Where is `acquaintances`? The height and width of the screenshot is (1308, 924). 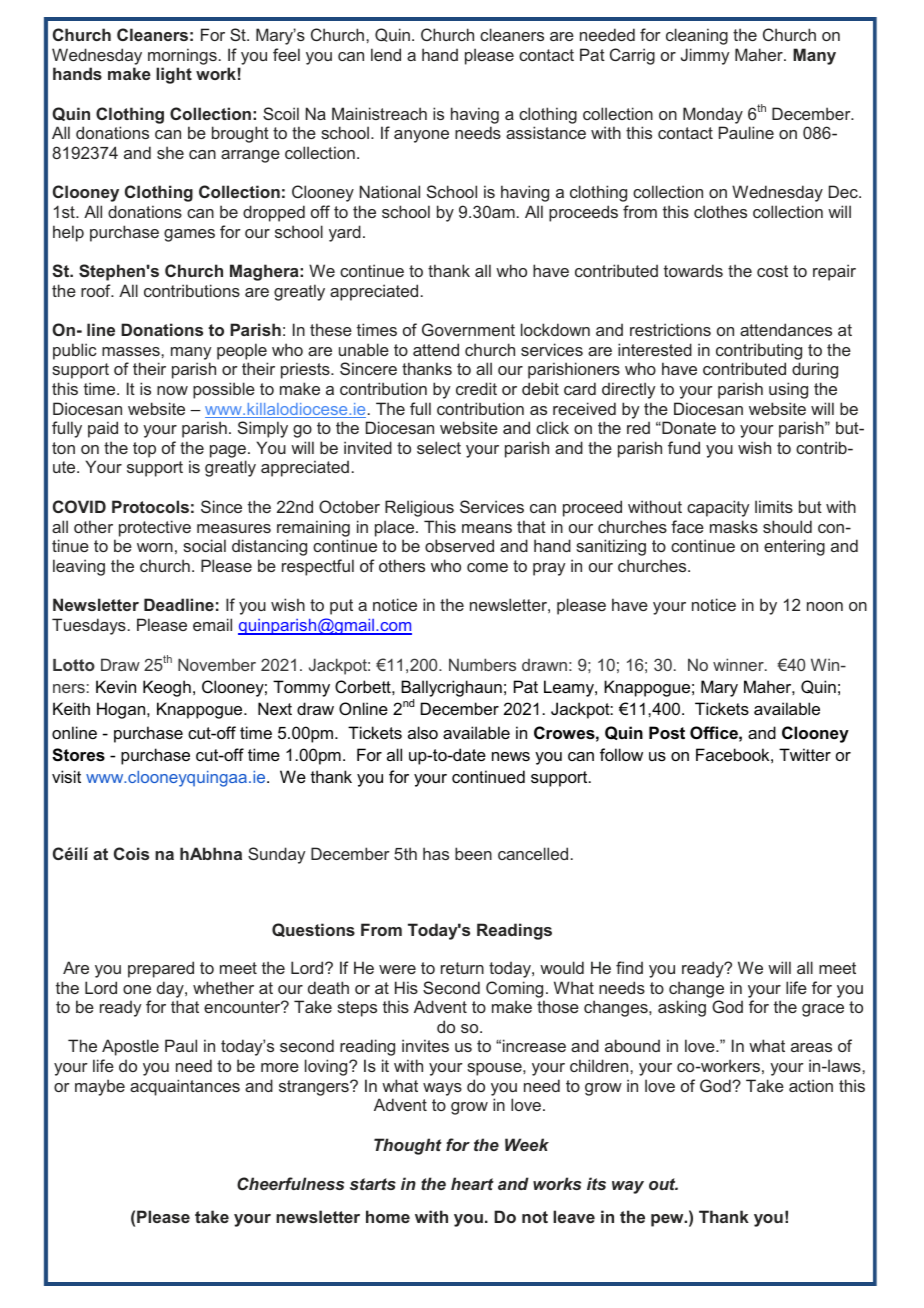
acquaintances is located at coordinates (185, 1087).
